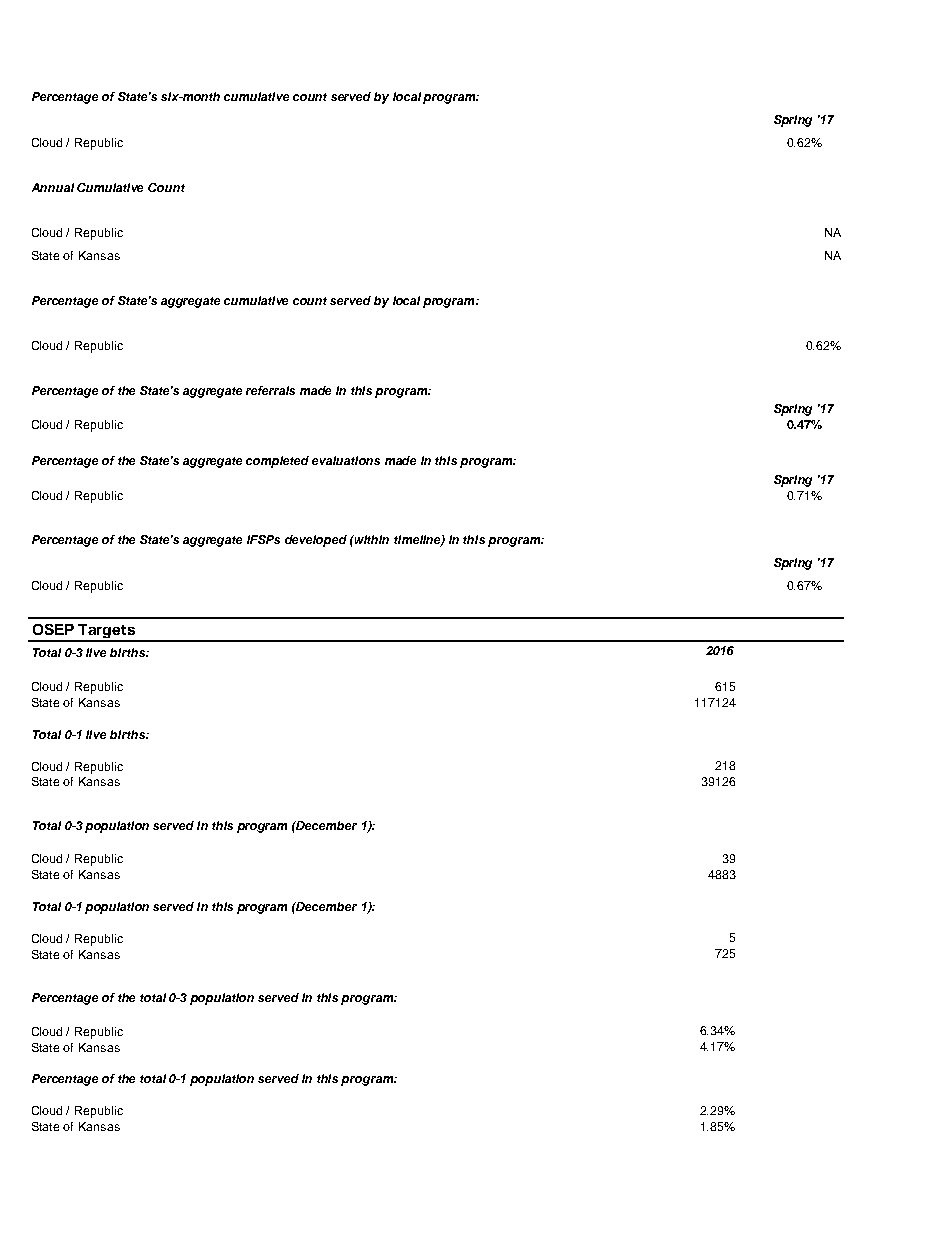 The image size is (952, 1233). Describe the element at coordinates (53, 187) in the image. I see `Annual` at that location.
